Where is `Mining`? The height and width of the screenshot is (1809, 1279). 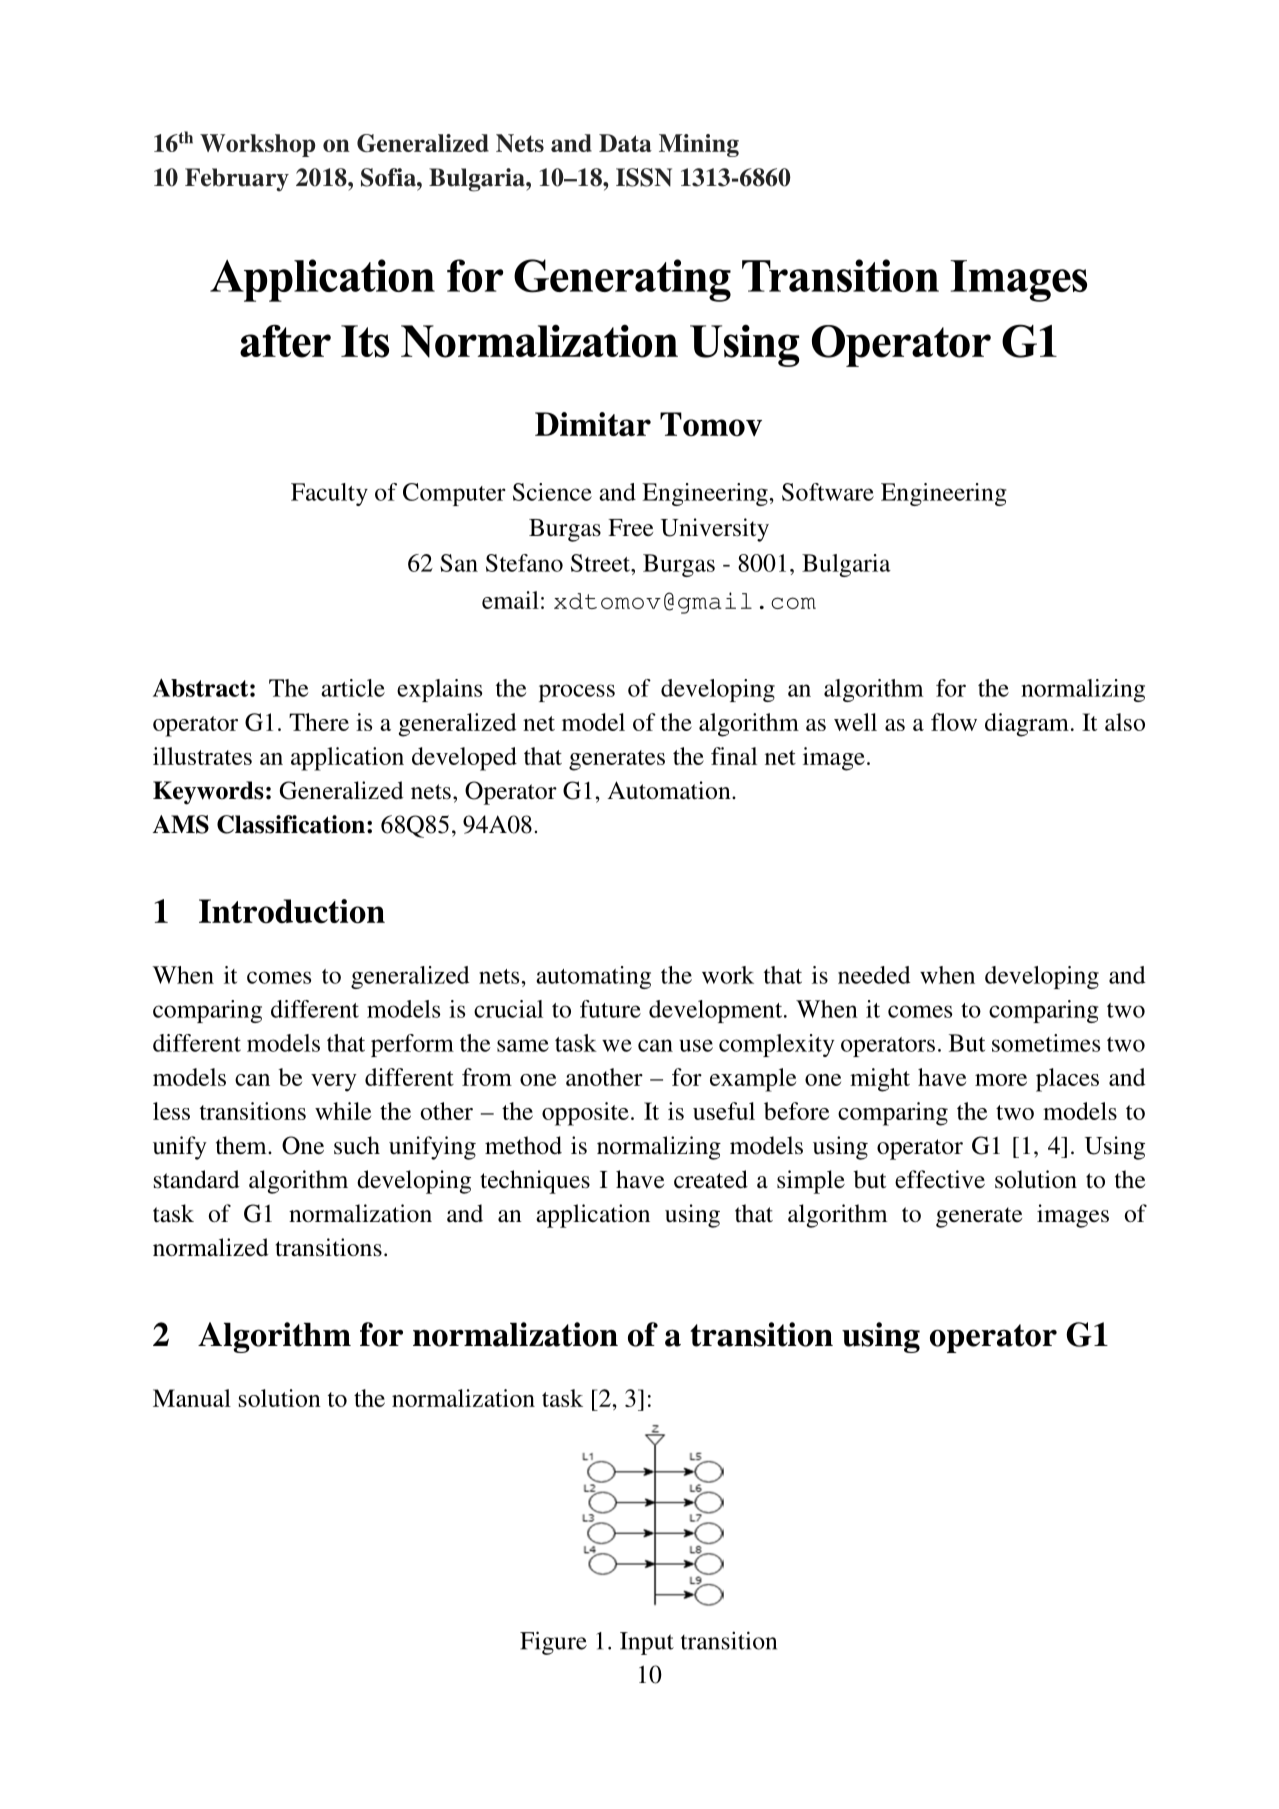
Mining is located at coordinates (699, 145).
